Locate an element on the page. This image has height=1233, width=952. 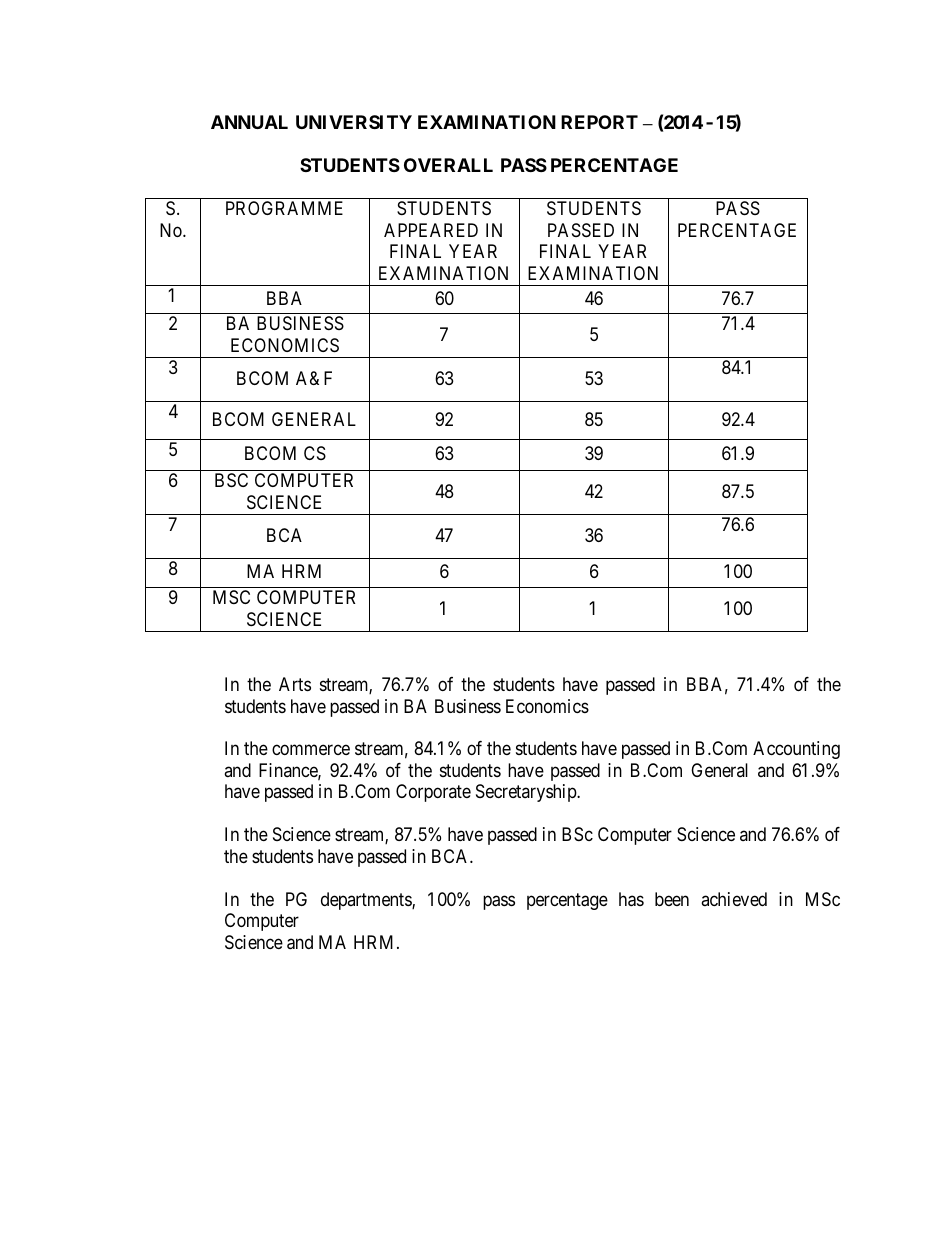
OVERALL is located at coordinates (448, 165).
